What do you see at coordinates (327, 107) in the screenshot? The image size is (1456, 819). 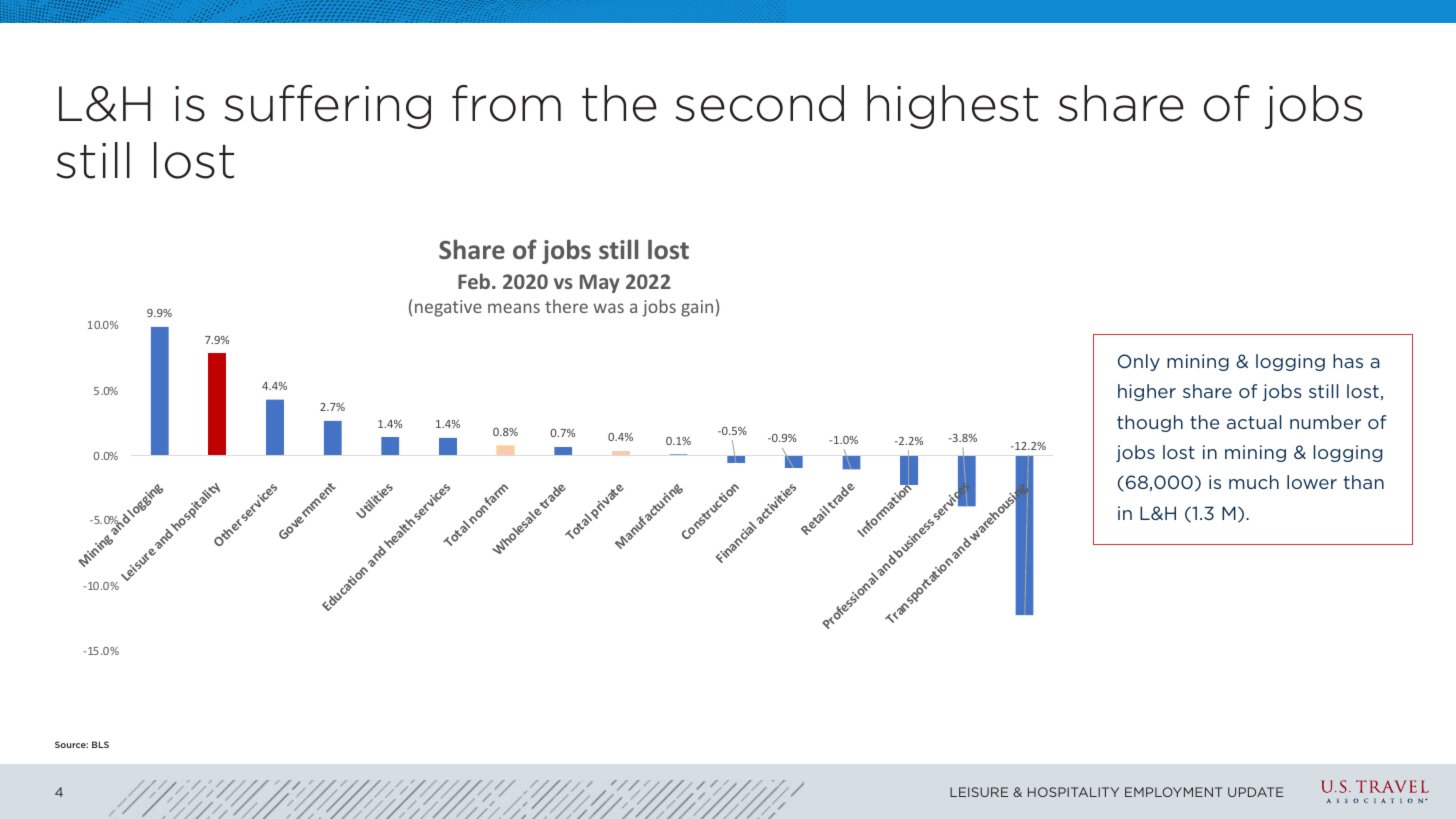 I see `suffering` at bounding box center [327, 107].
